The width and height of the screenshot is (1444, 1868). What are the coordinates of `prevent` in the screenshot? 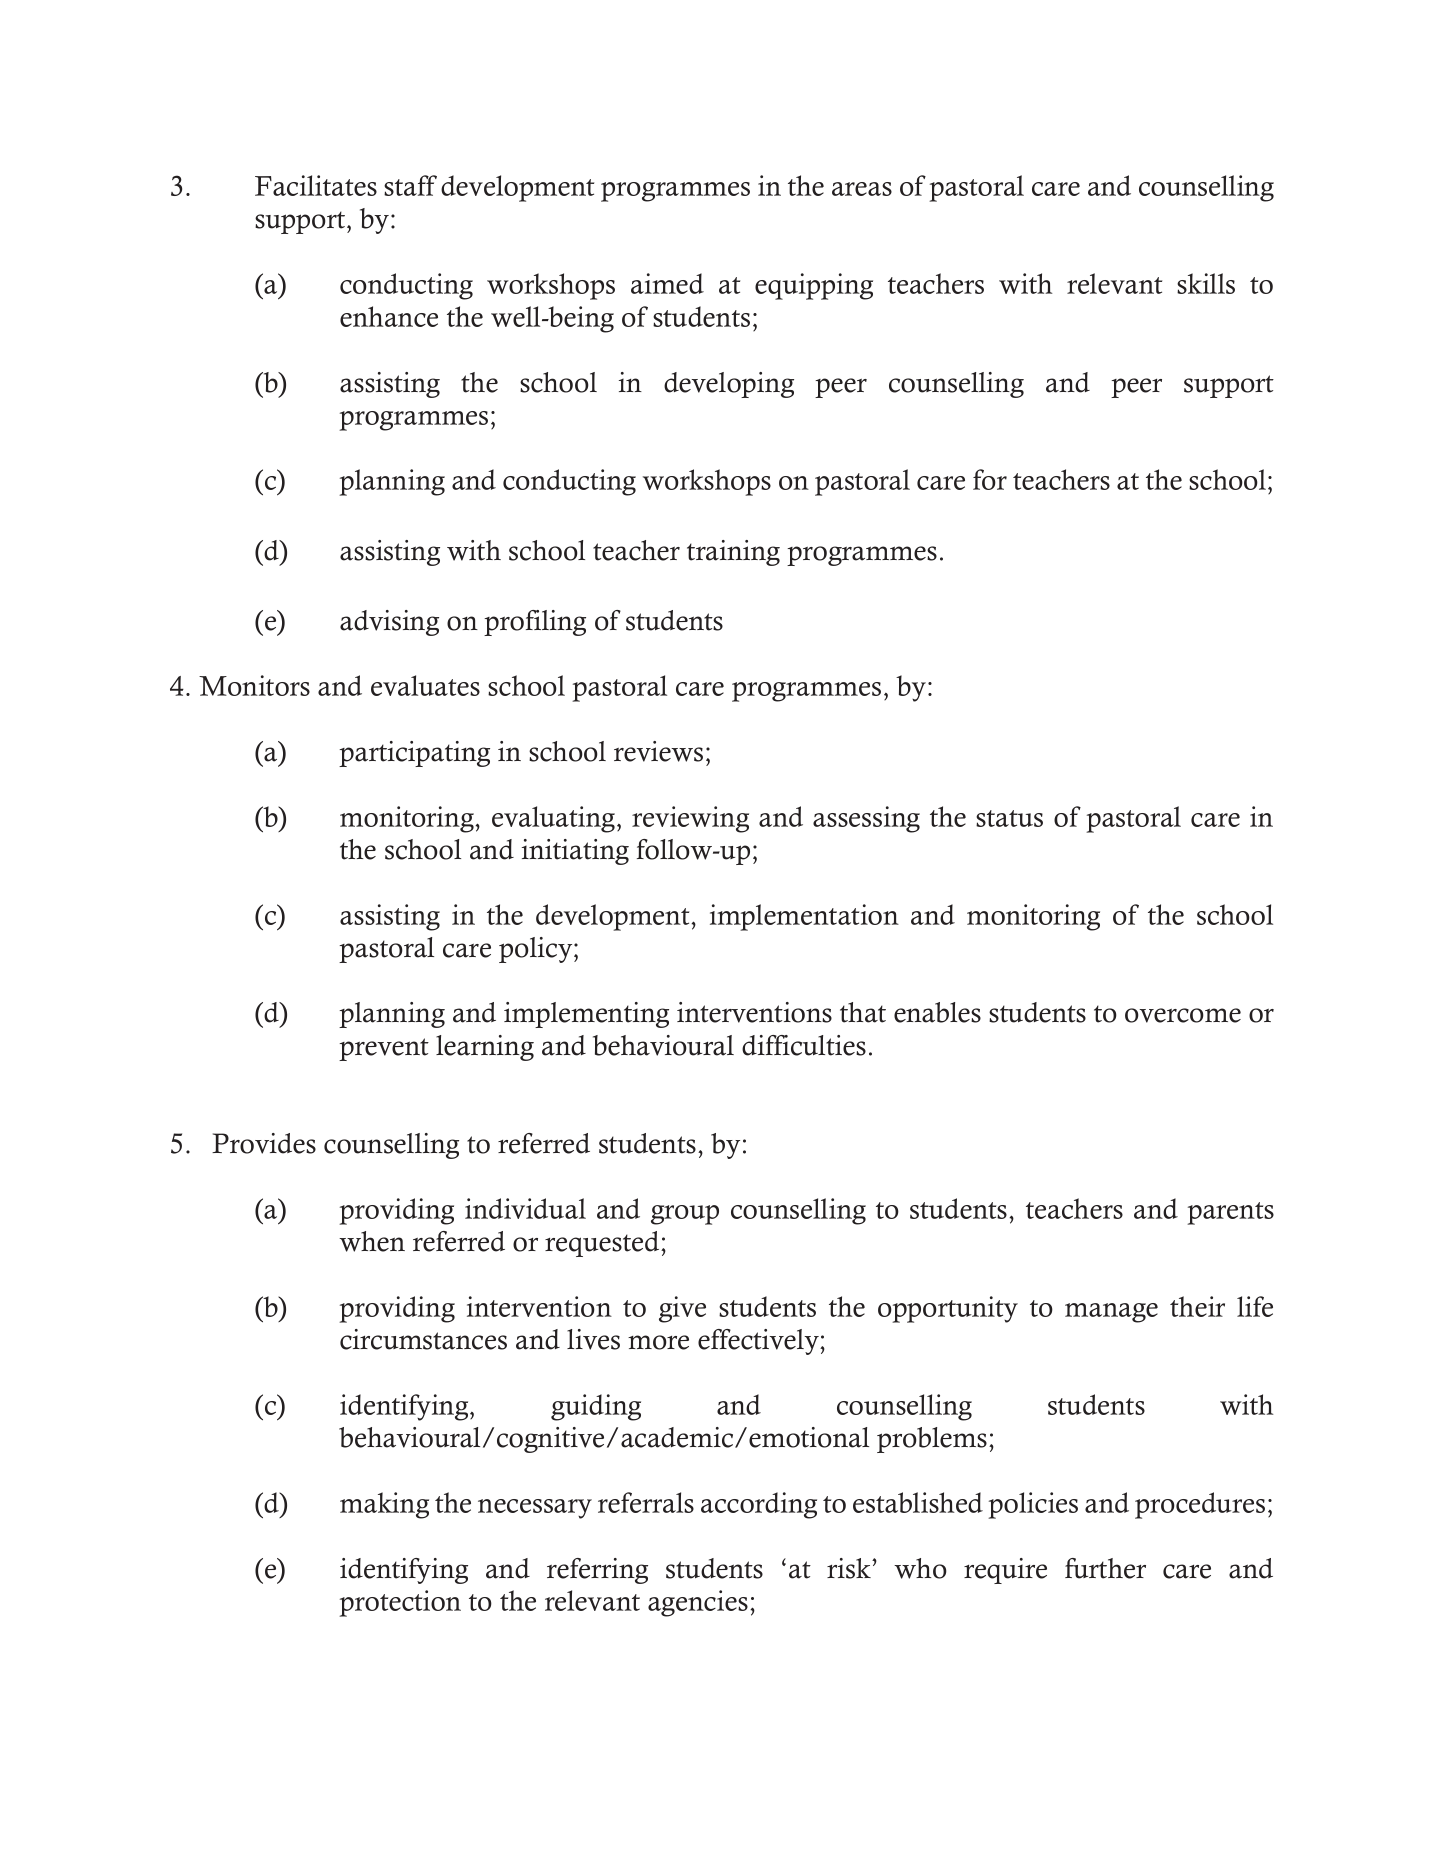 It's located at (384, 1049).
